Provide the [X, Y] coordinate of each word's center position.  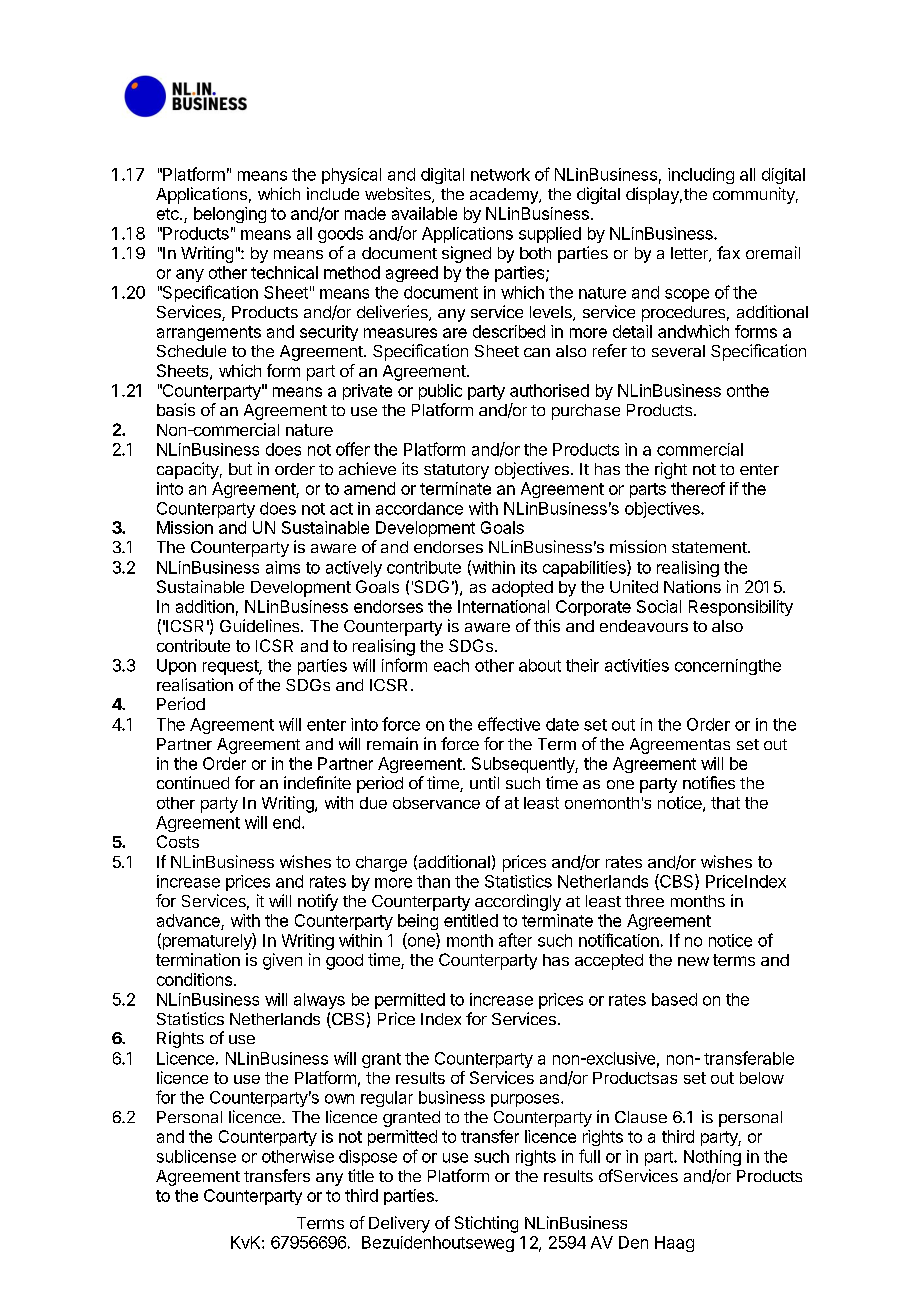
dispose [368, 1158]
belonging [230, 215]
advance [189, 922]
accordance [419, 508]
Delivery [399, 1224]
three [644, 901]
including [701, 176]
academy [505, 196]
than [433, 881]
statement [709, 547]
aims [283, 567]
